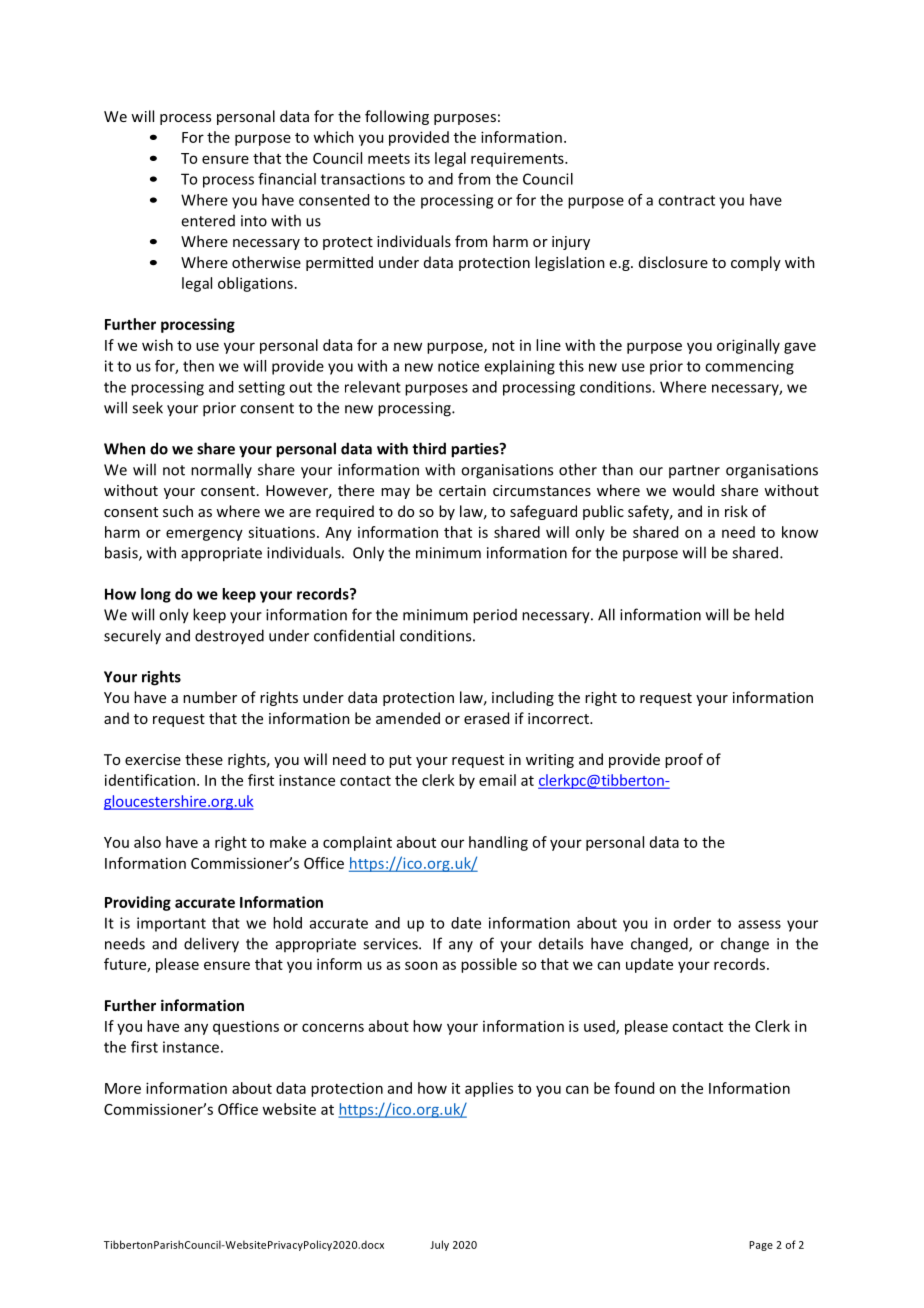  Describe the element at coordinates (422, 158) in the screenshot. I see `its` at that location.
